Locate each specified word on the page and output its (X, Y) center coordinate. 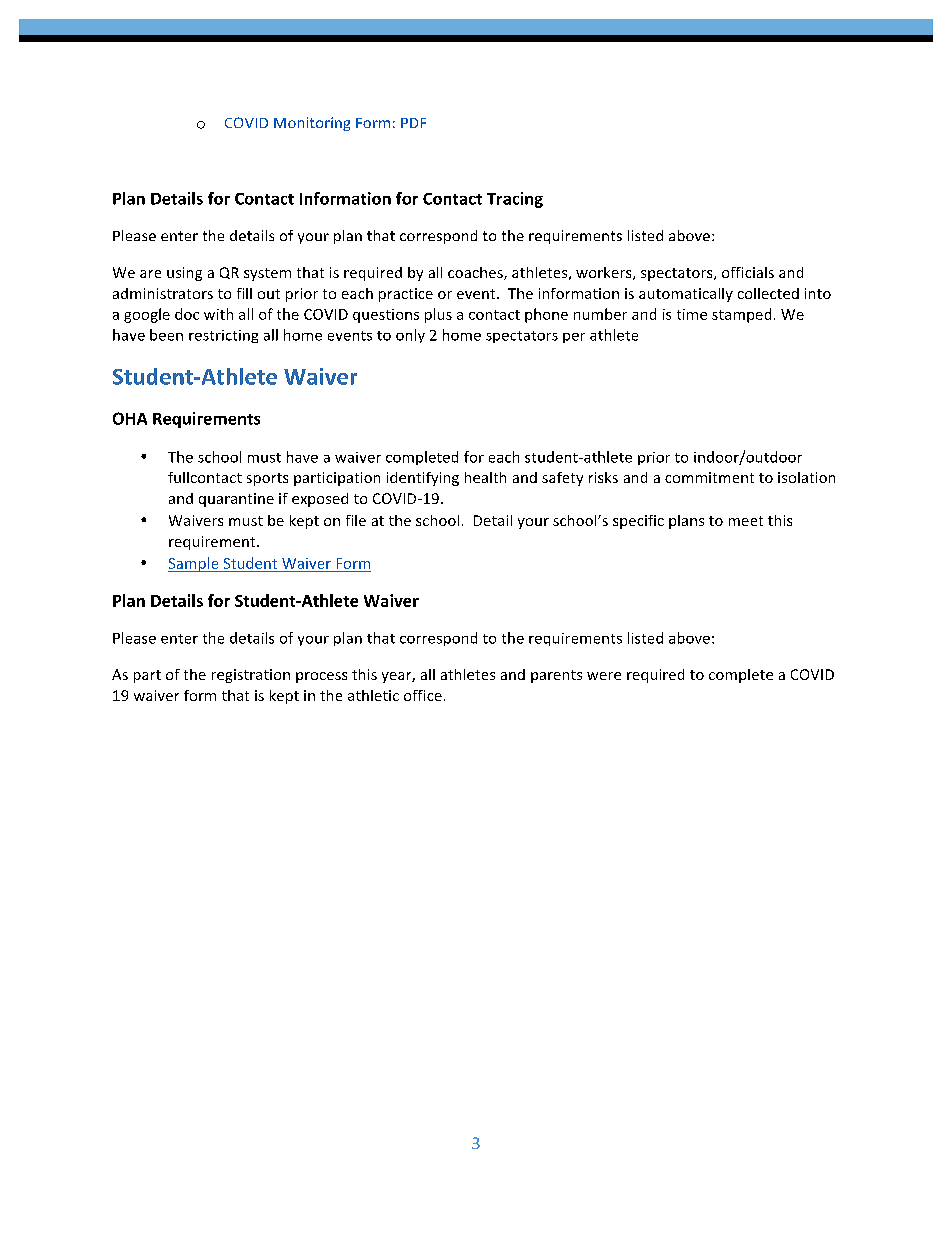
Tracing (515, 200)
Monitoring (312, 124)
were (604, 676)
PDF (413, 123)
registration (251, 676)
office (423, 695)
